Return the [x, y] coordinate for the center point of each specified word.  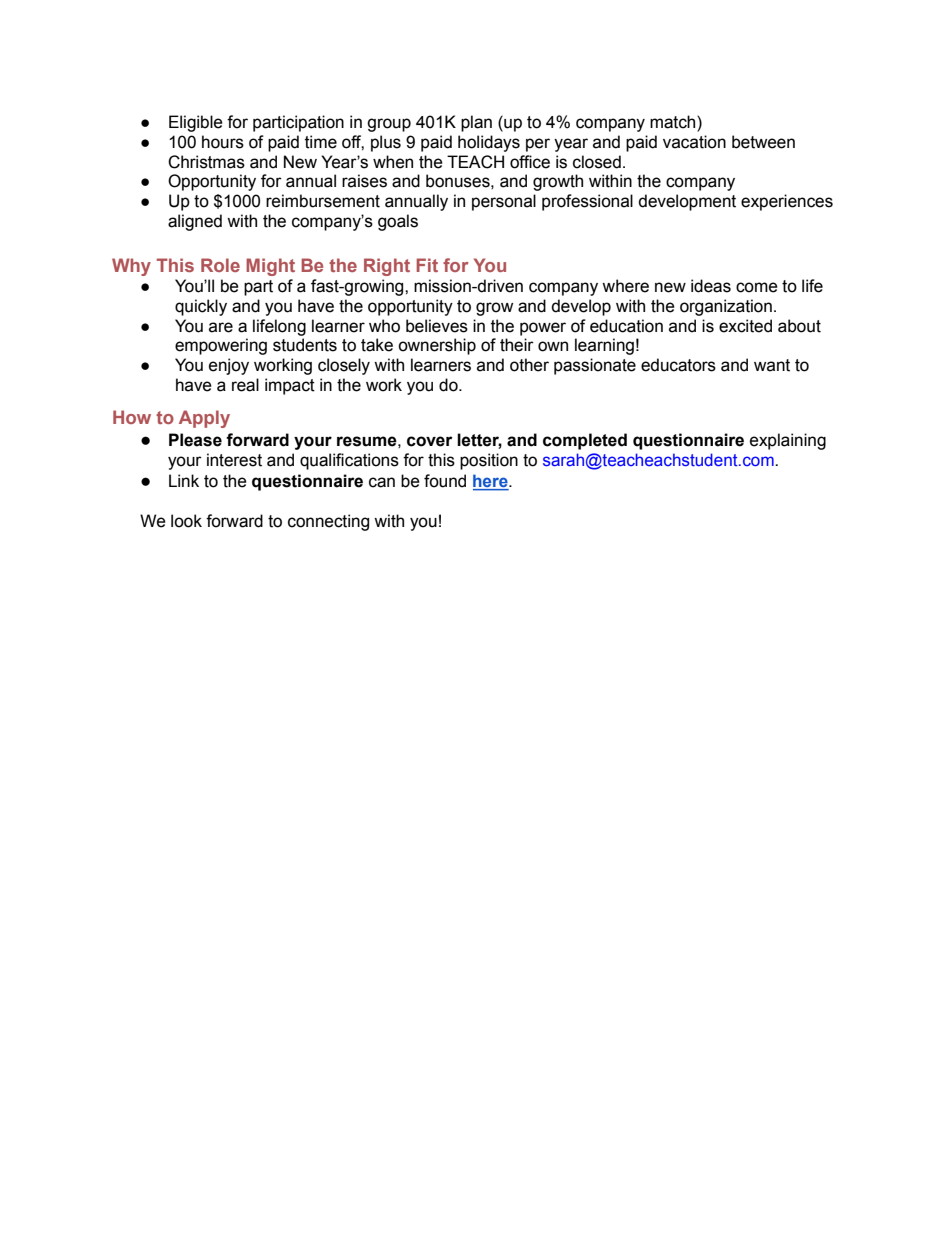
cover [430, 441]
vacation [694, 142]
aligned [195, 222]
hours [223, 142]
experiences [787, 202]
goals [398, 222]
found [445, 481]
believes [437, 326]
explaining [788, 441]
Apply [204, 419]
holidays [489, 143]
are [221, 327]
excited [745, 326]
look [186, 521]
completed [585, 441]
